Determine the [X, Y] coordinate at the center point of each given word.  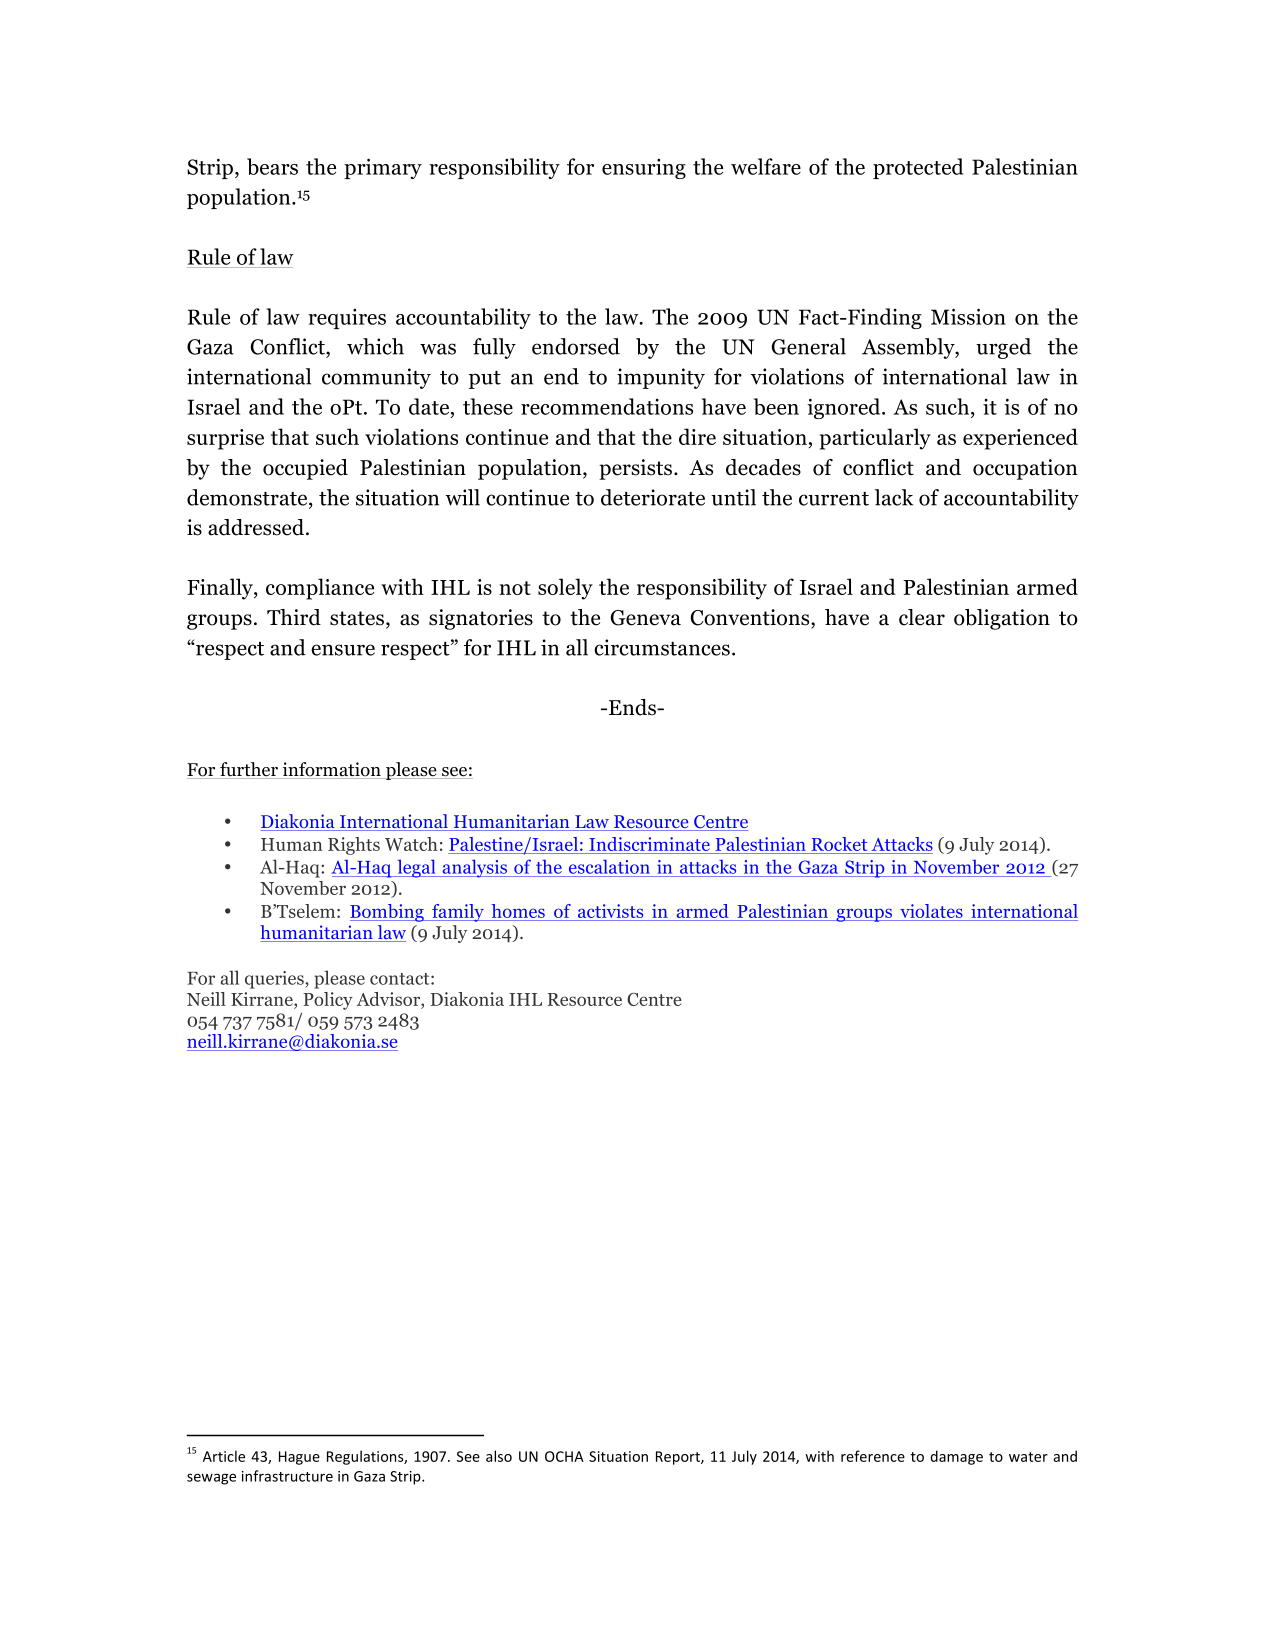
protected [918, 168]
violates [931, 911]
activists [610, 911]
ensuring [644, 169]
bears [272, 166]
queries [275, 980]
